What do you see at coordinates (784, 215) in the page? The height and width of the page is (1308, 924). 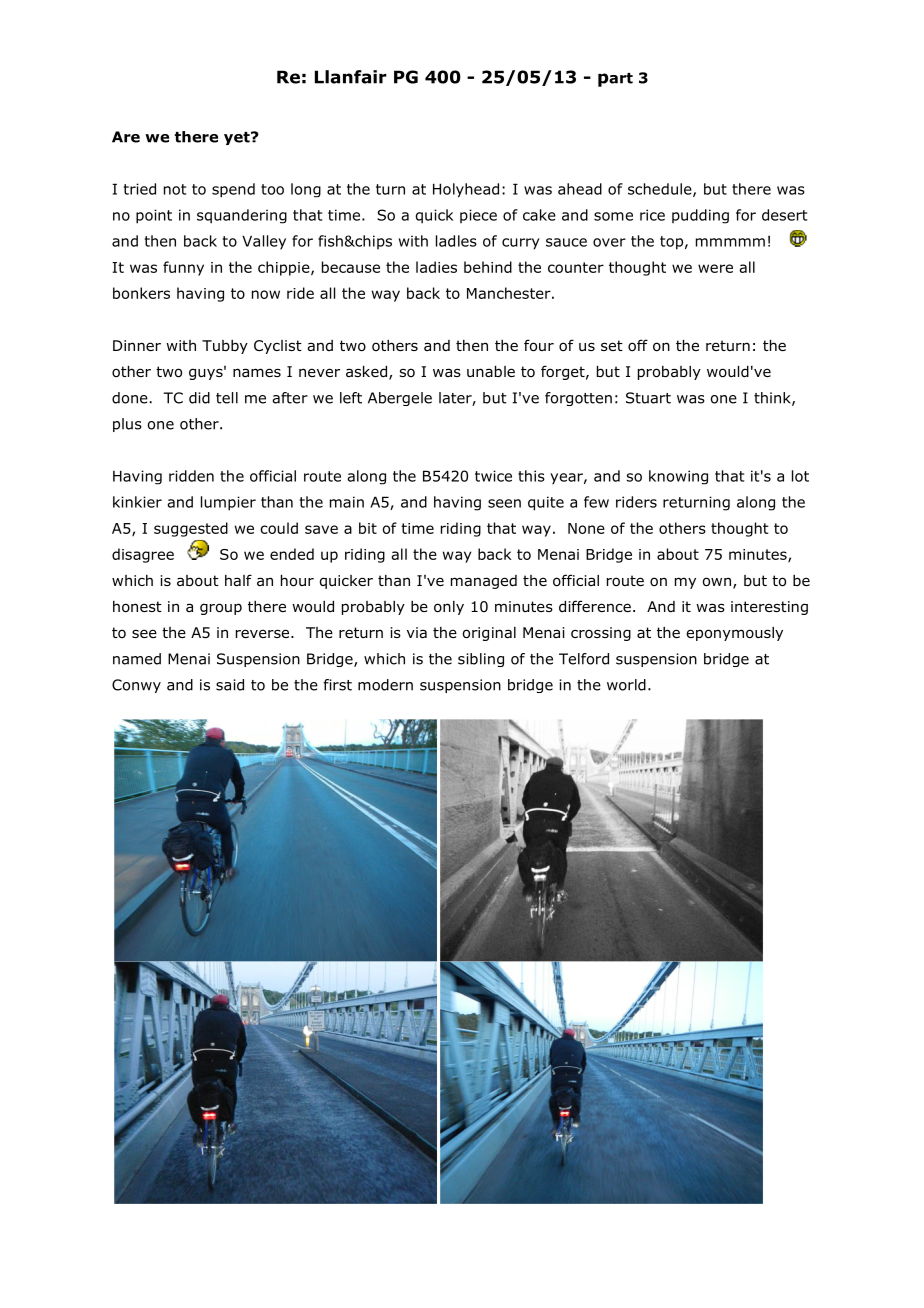 I see `desert` at bounding box center [784, 215].
